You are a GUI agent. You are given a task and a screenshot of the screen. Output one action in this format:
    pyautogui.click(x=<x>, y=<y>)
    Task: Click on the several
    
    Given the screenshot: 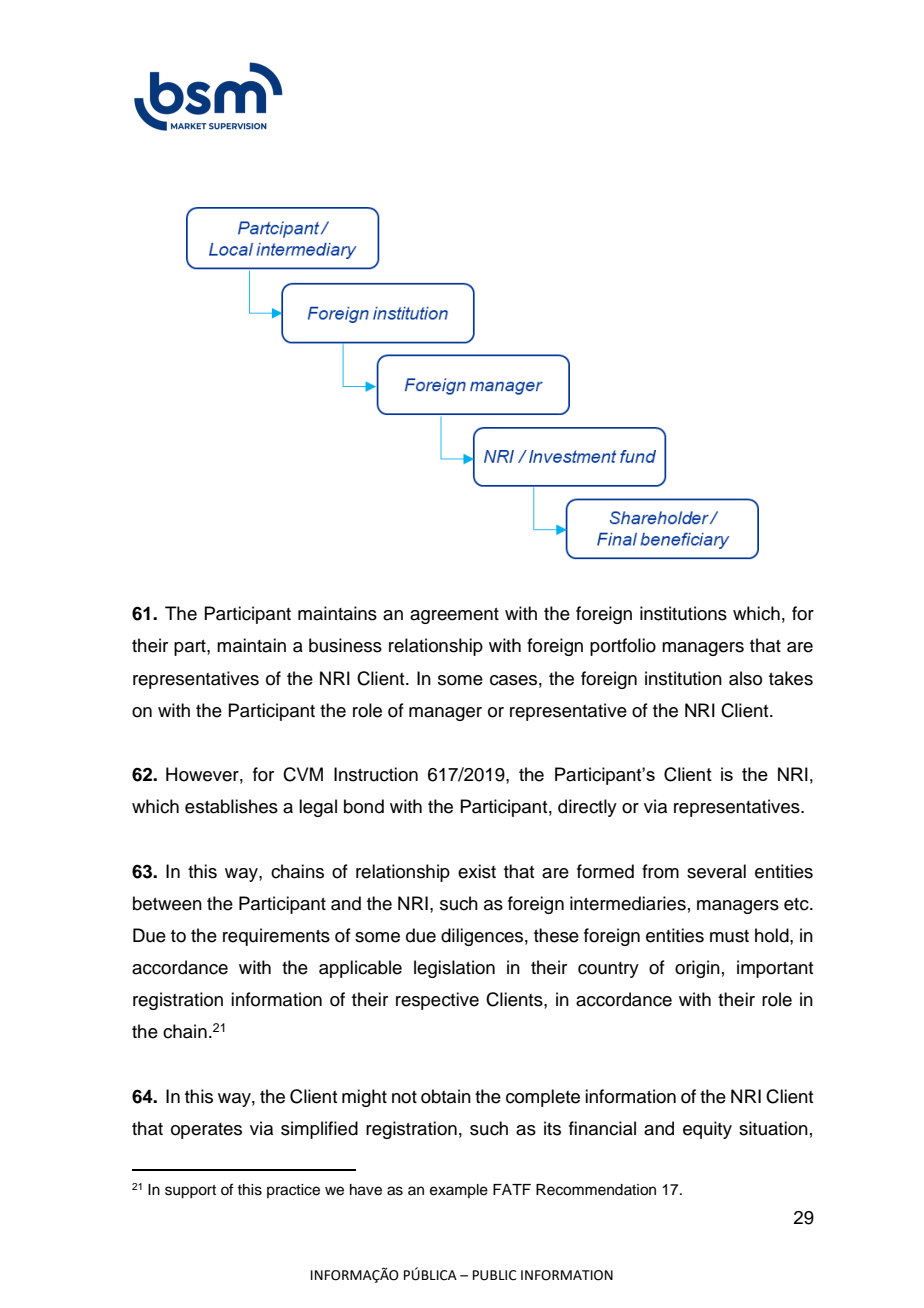 What is the action you would take?
    pyautogui.click(x=716, y=871)
